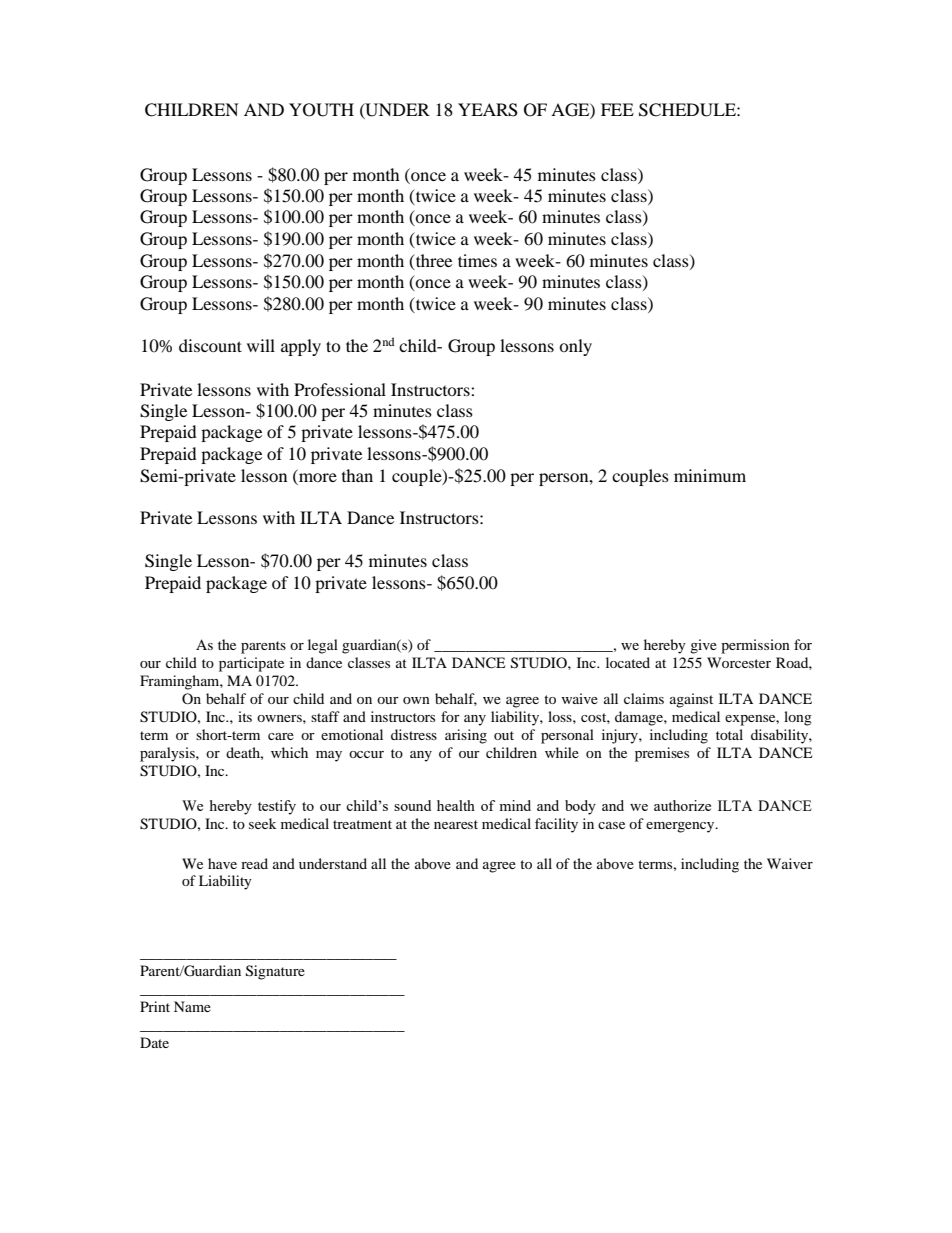 Image resolution: width=952 pixels, height=1233 pixels. I want to click on total, so click(729, 734).
